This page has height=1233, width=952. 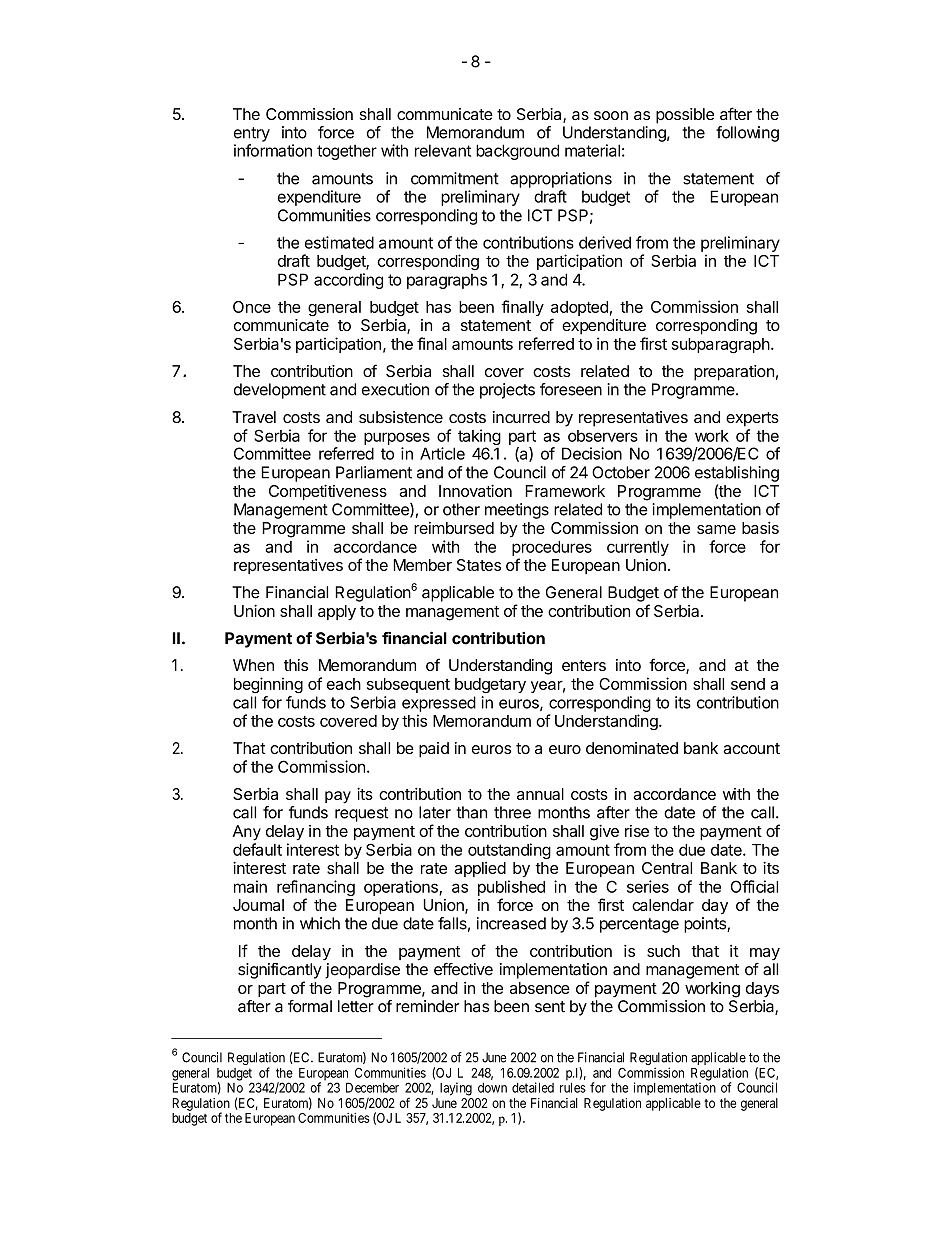 What do you see at coordinates (540, 794) in the page?
I see `annual` at bounding box center [540, 794].
